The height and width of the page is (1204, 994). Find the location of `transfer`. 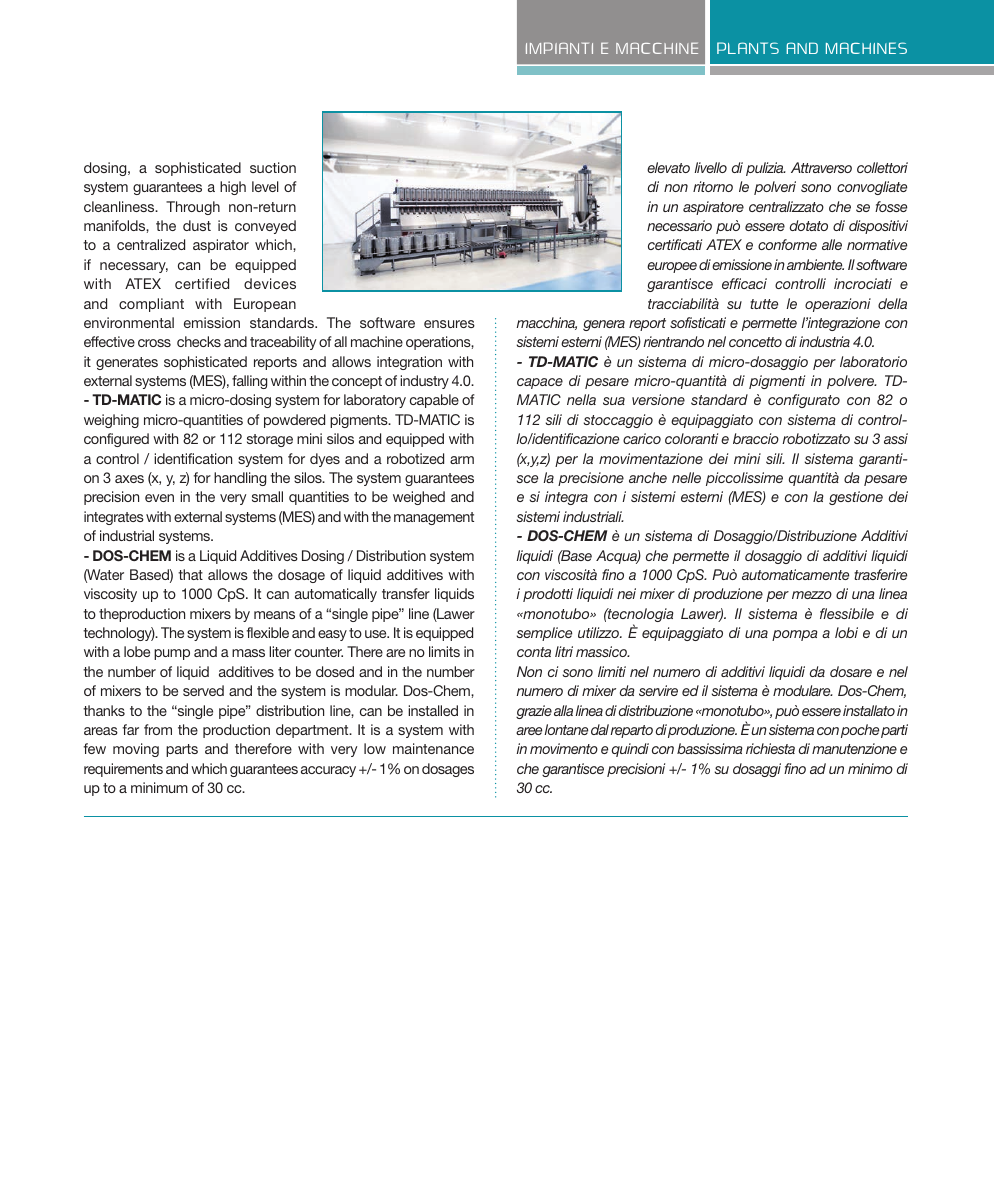

transfer is located at coordinates (406, 593).
